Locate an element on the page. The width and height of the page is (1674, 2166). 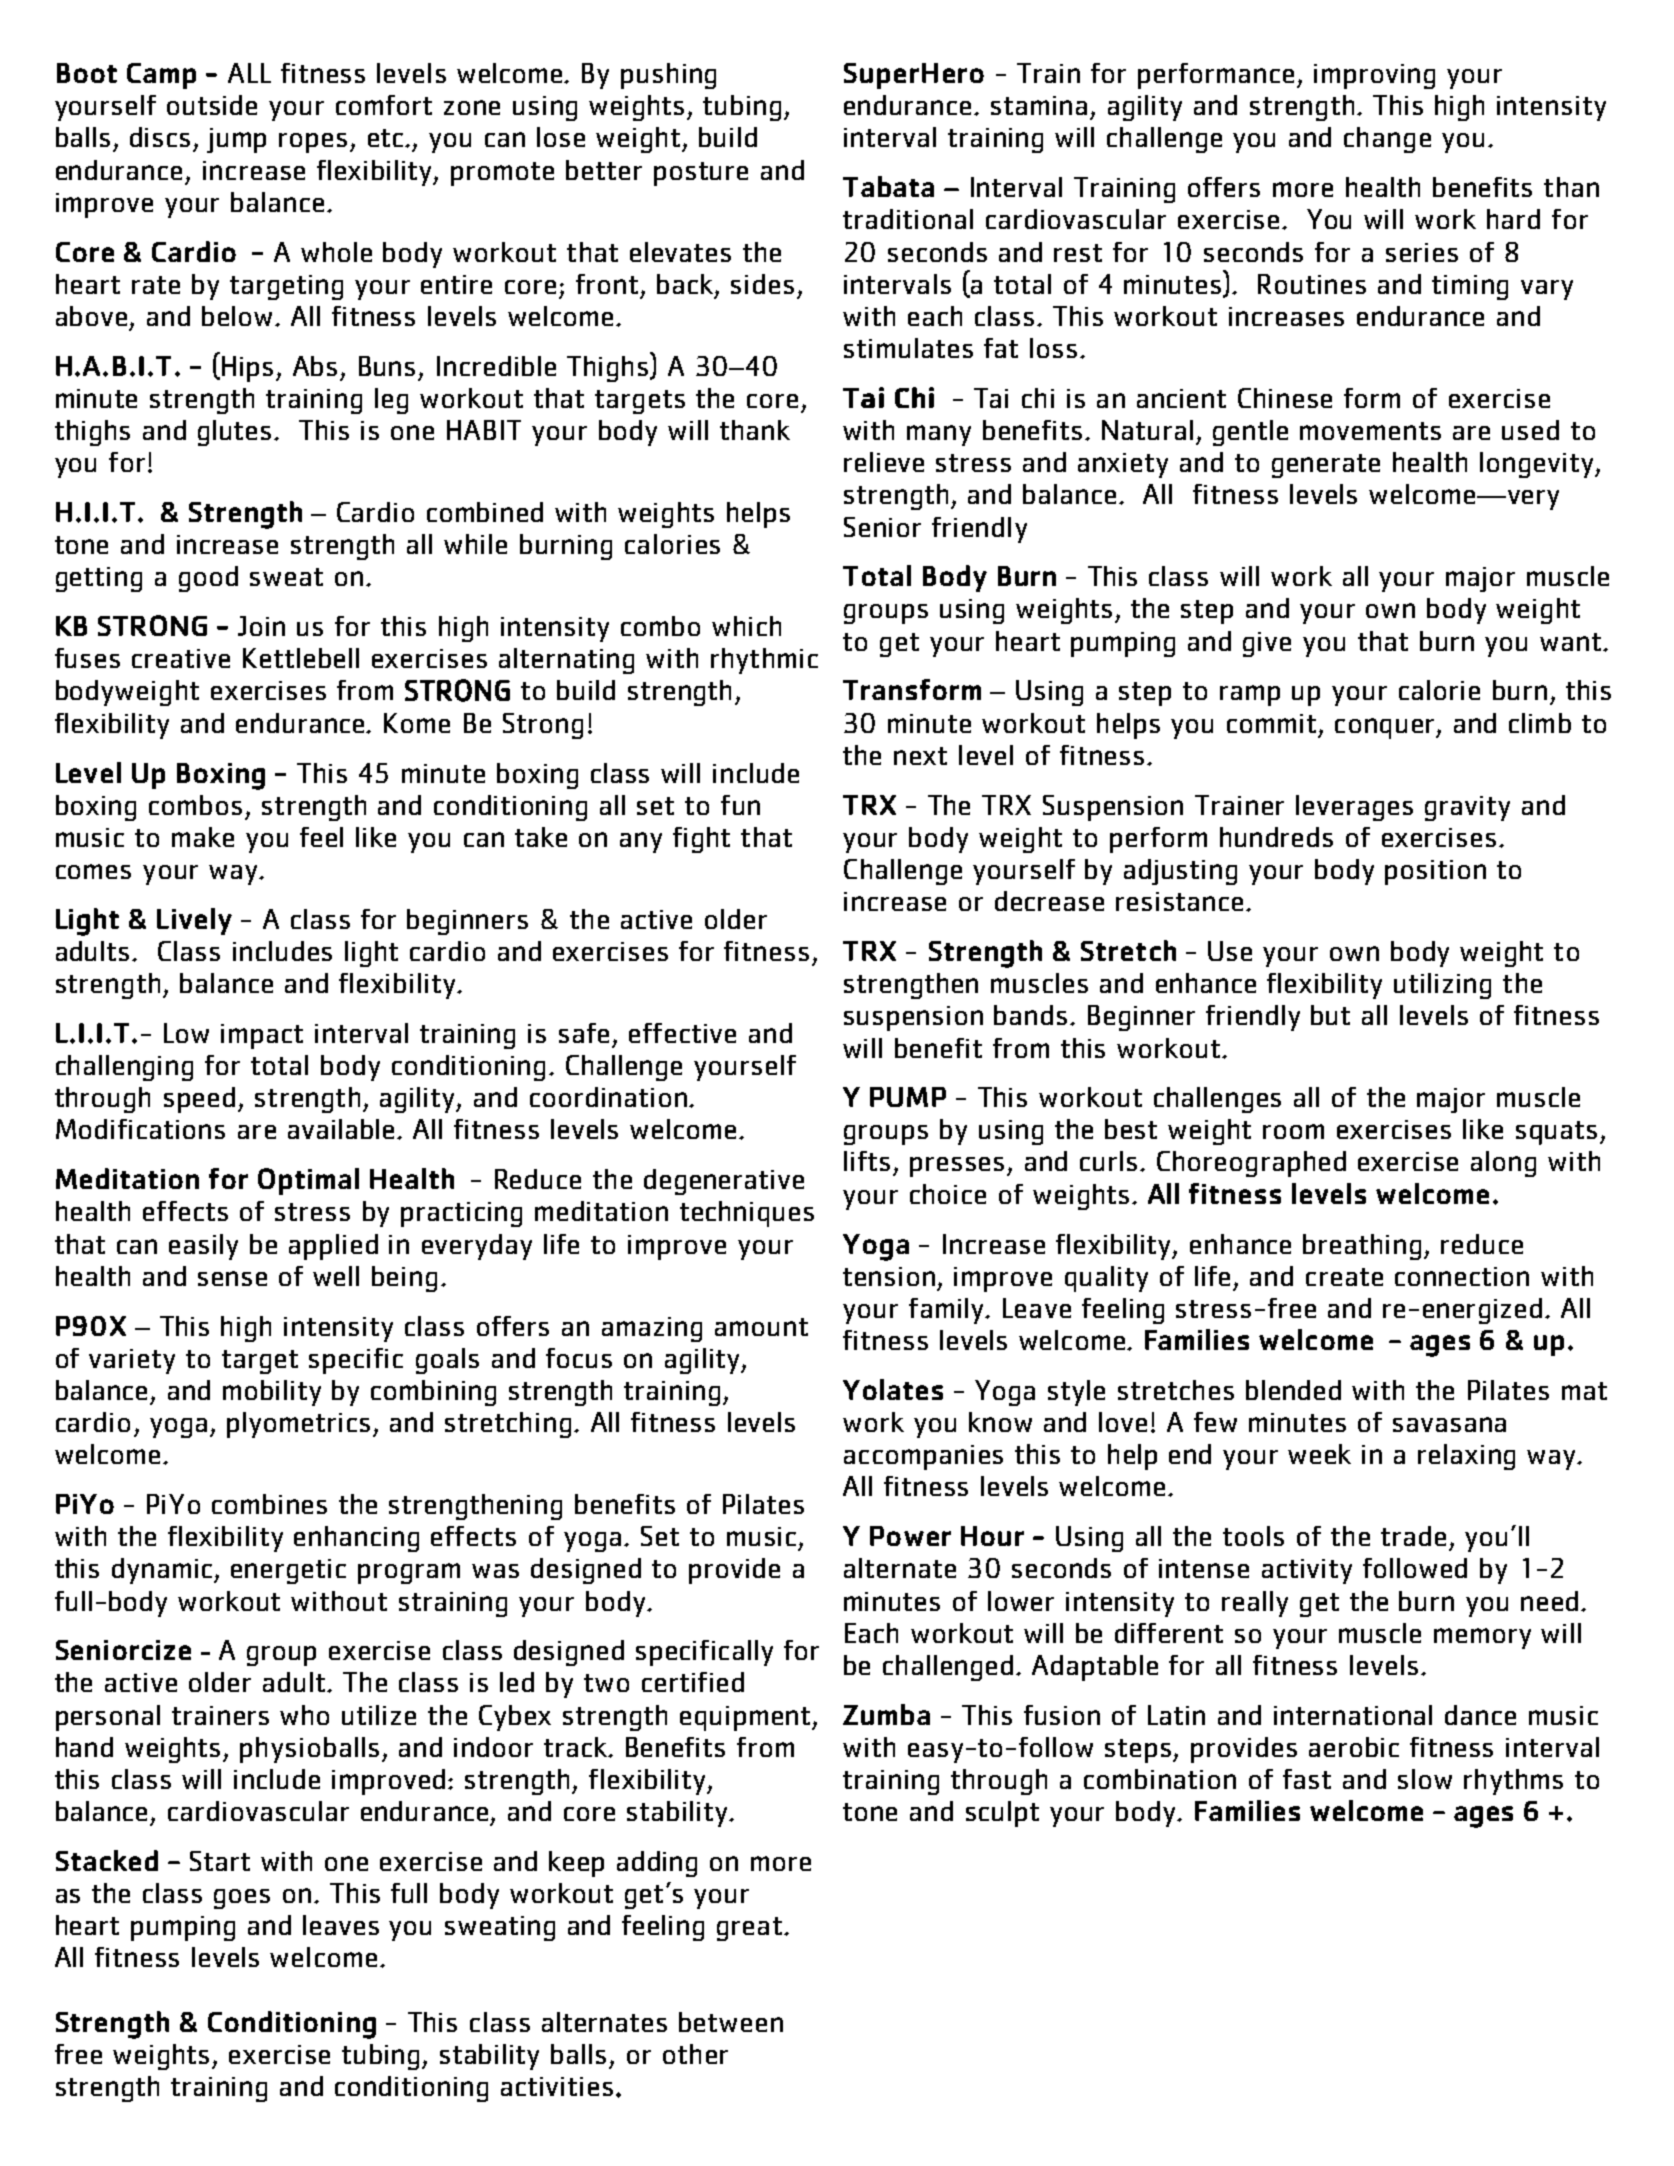
Tabata is located at coordinates (888, 186).
